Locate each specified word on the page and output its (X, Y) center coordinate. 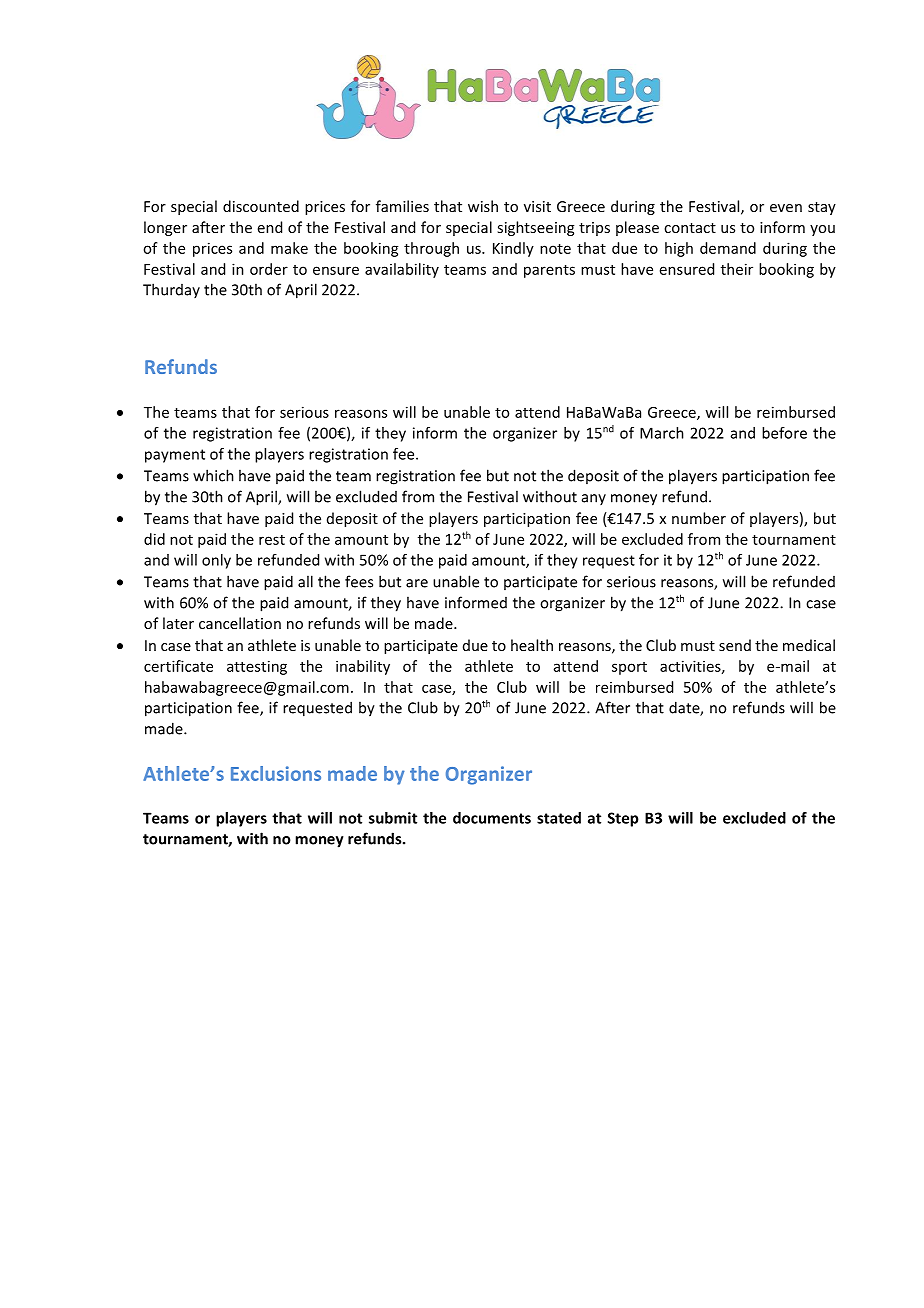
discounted (261, 206)
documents (492, 818)
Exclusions (276, 773)
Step (623, 819)
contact (690, 228)
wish (483, 206)
